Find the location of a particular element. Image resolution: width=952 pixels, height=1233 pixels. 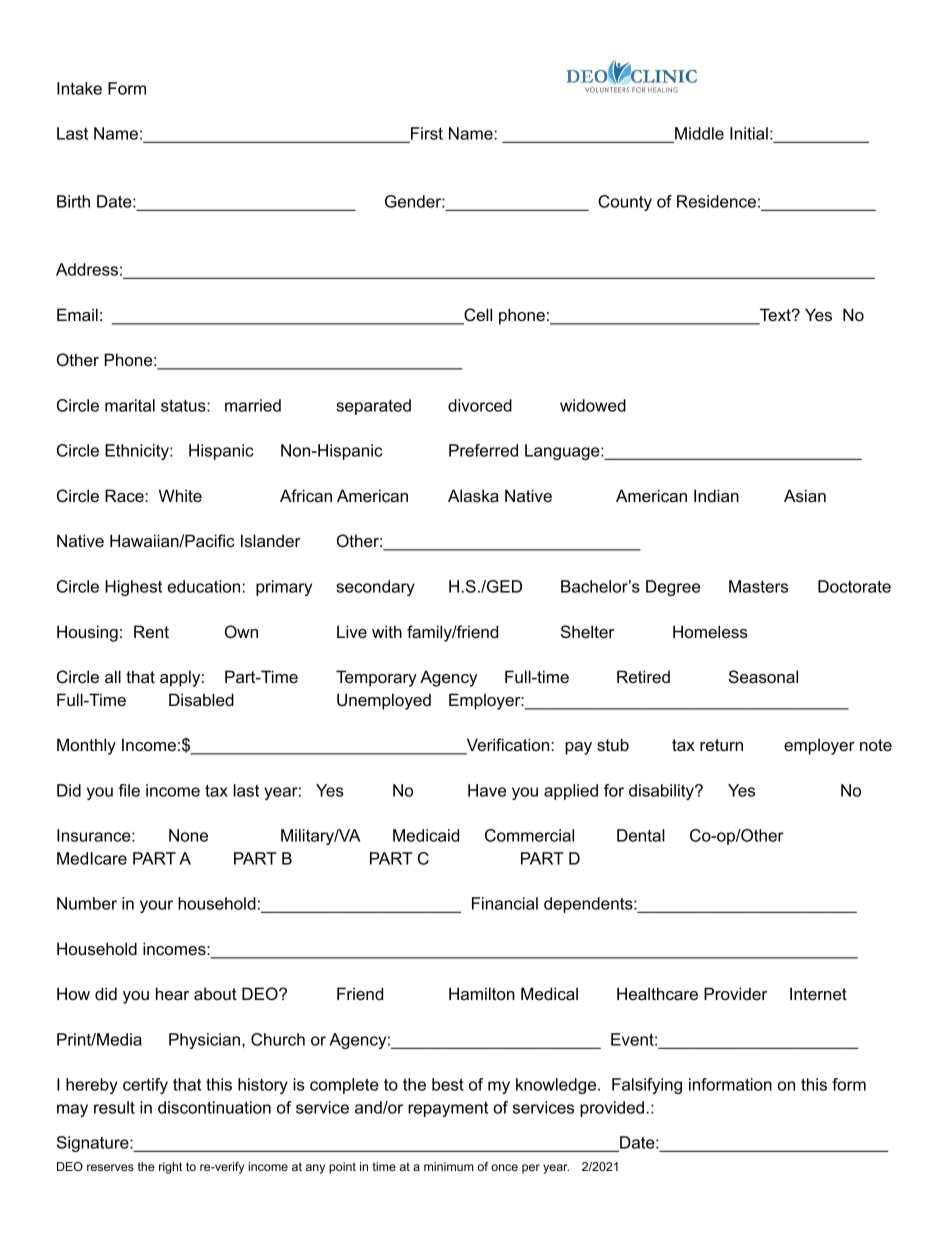

County is located at coordinates (625, 203).
